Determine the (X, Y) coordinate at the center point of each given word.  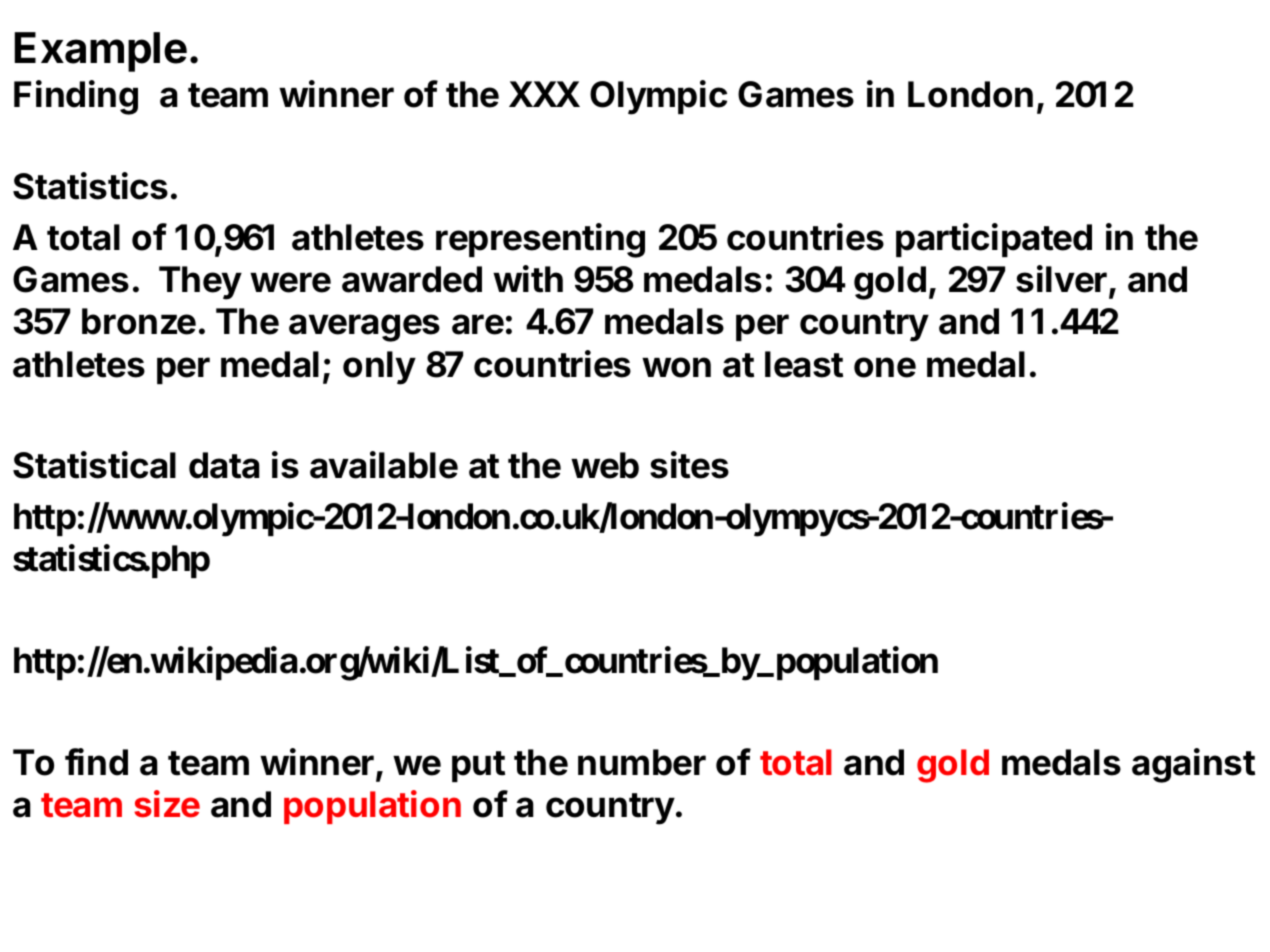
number (642, 762)
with (528, 279)
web (605, 465)
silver (1063, 280)
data (224, 465)
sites (689, 465)
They (200, 283)
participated (994, 240)
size (167, 804)
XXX (544, 94)
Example (100, 52)
